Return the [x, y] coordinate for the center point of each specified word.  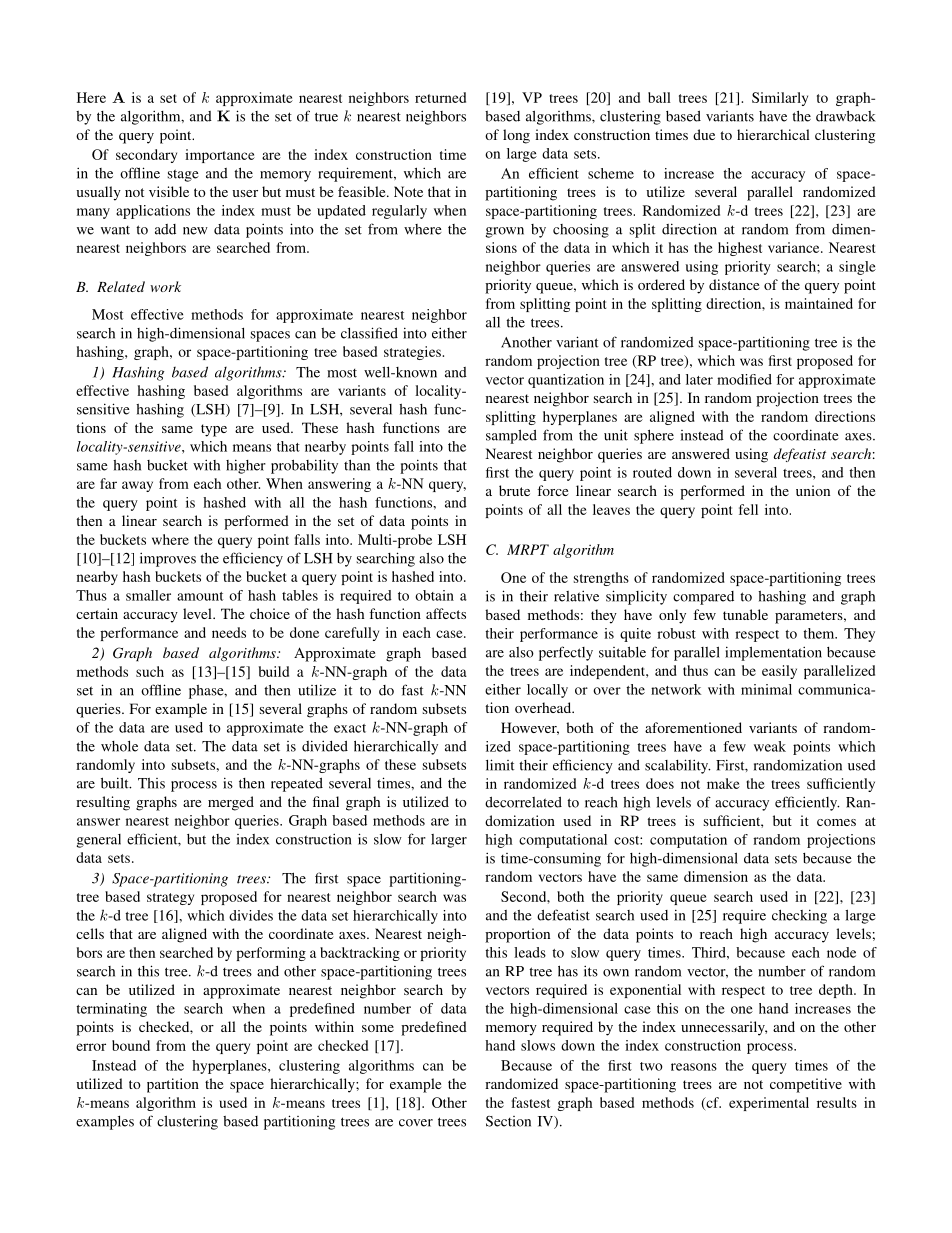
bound [131, 1045]
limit [500, 765]
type [214, 430]
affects [446, 613]
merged [231, 803]
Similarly [780, 99]
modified [744, 379]
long [516, 136]
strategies [413, 353]
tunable [745, 614]
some [378, 1028]
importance [220, 156]
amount [200, 596]
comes [836, 822]
